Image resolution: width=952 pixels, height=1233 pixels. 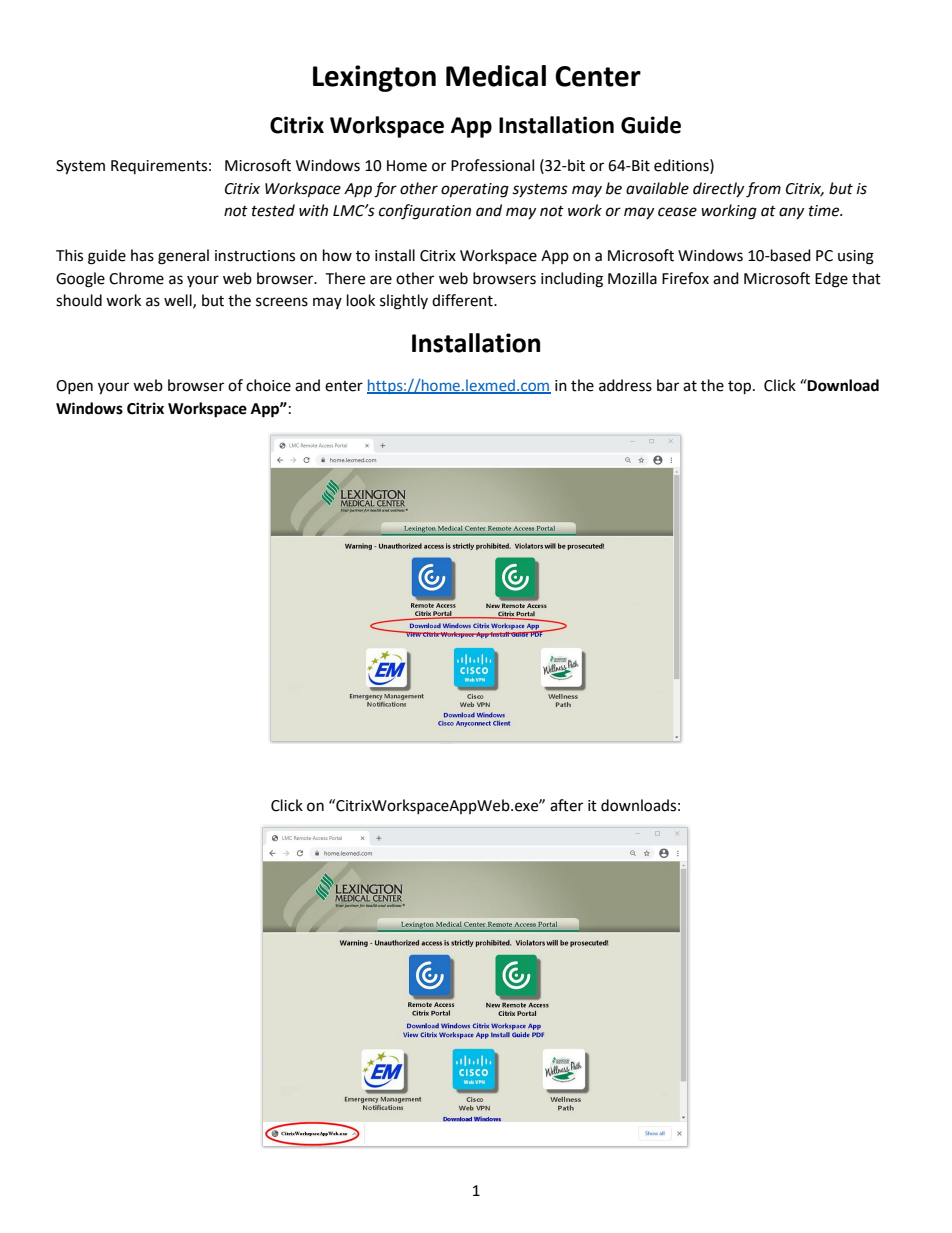 I want to click on Open, so click(x=74, y=387).
